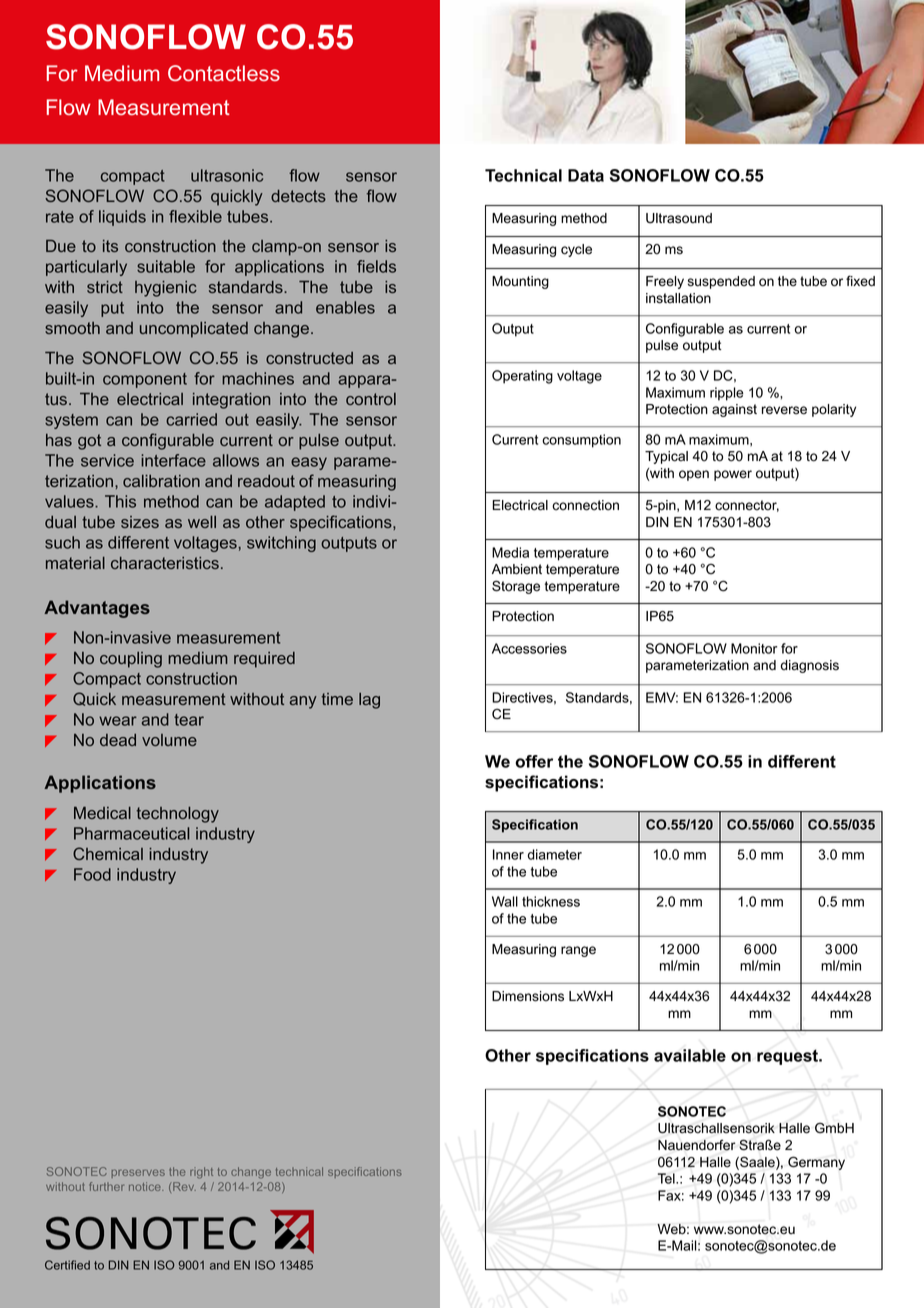  Describe the element at coordinates (816, 1163) in the screenshot. I see `Germany` at that location.
